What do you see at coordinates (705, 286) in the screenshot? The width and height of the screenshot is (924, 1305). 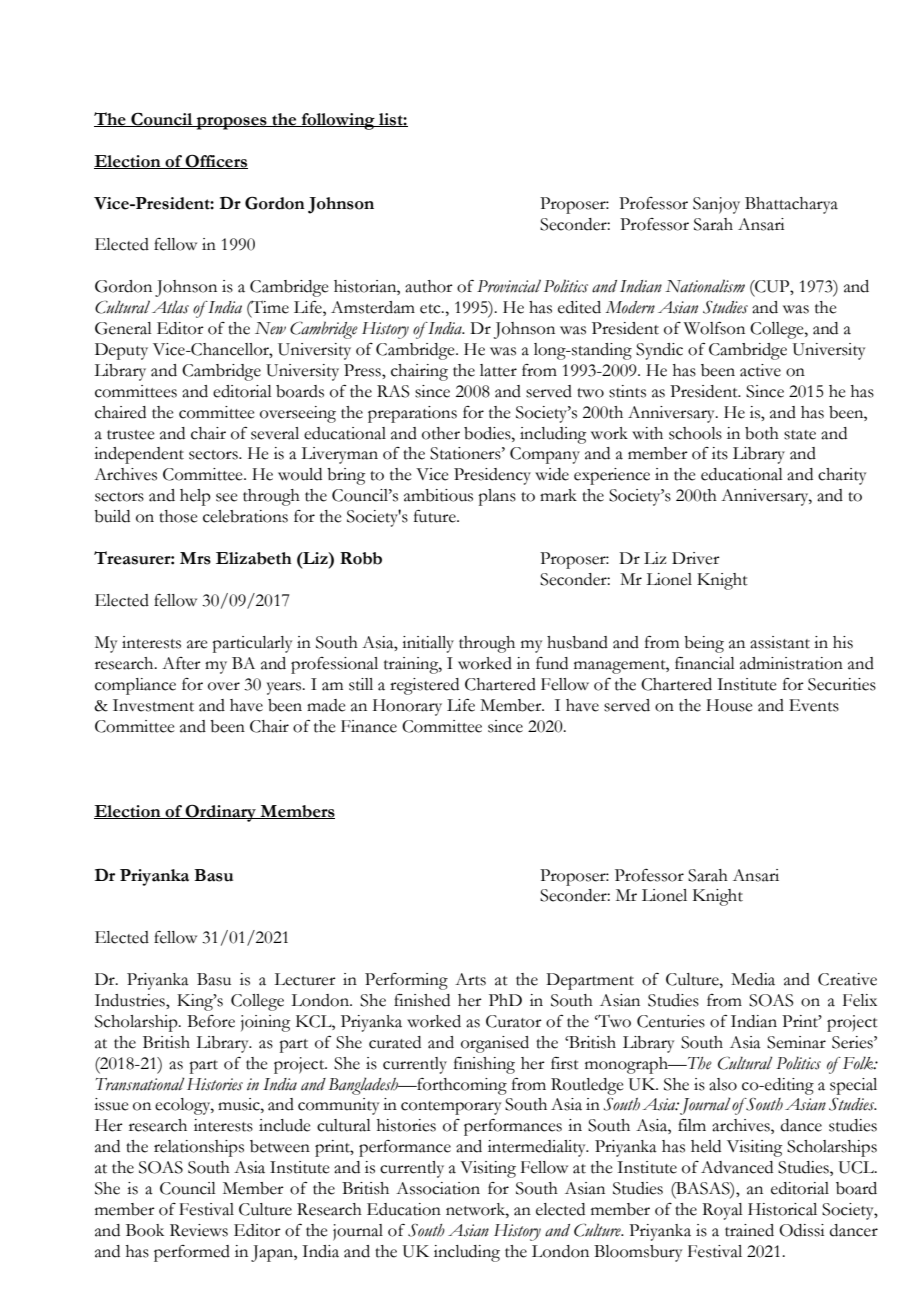 I see `Nationalism` at bounding box center [705, 286].
